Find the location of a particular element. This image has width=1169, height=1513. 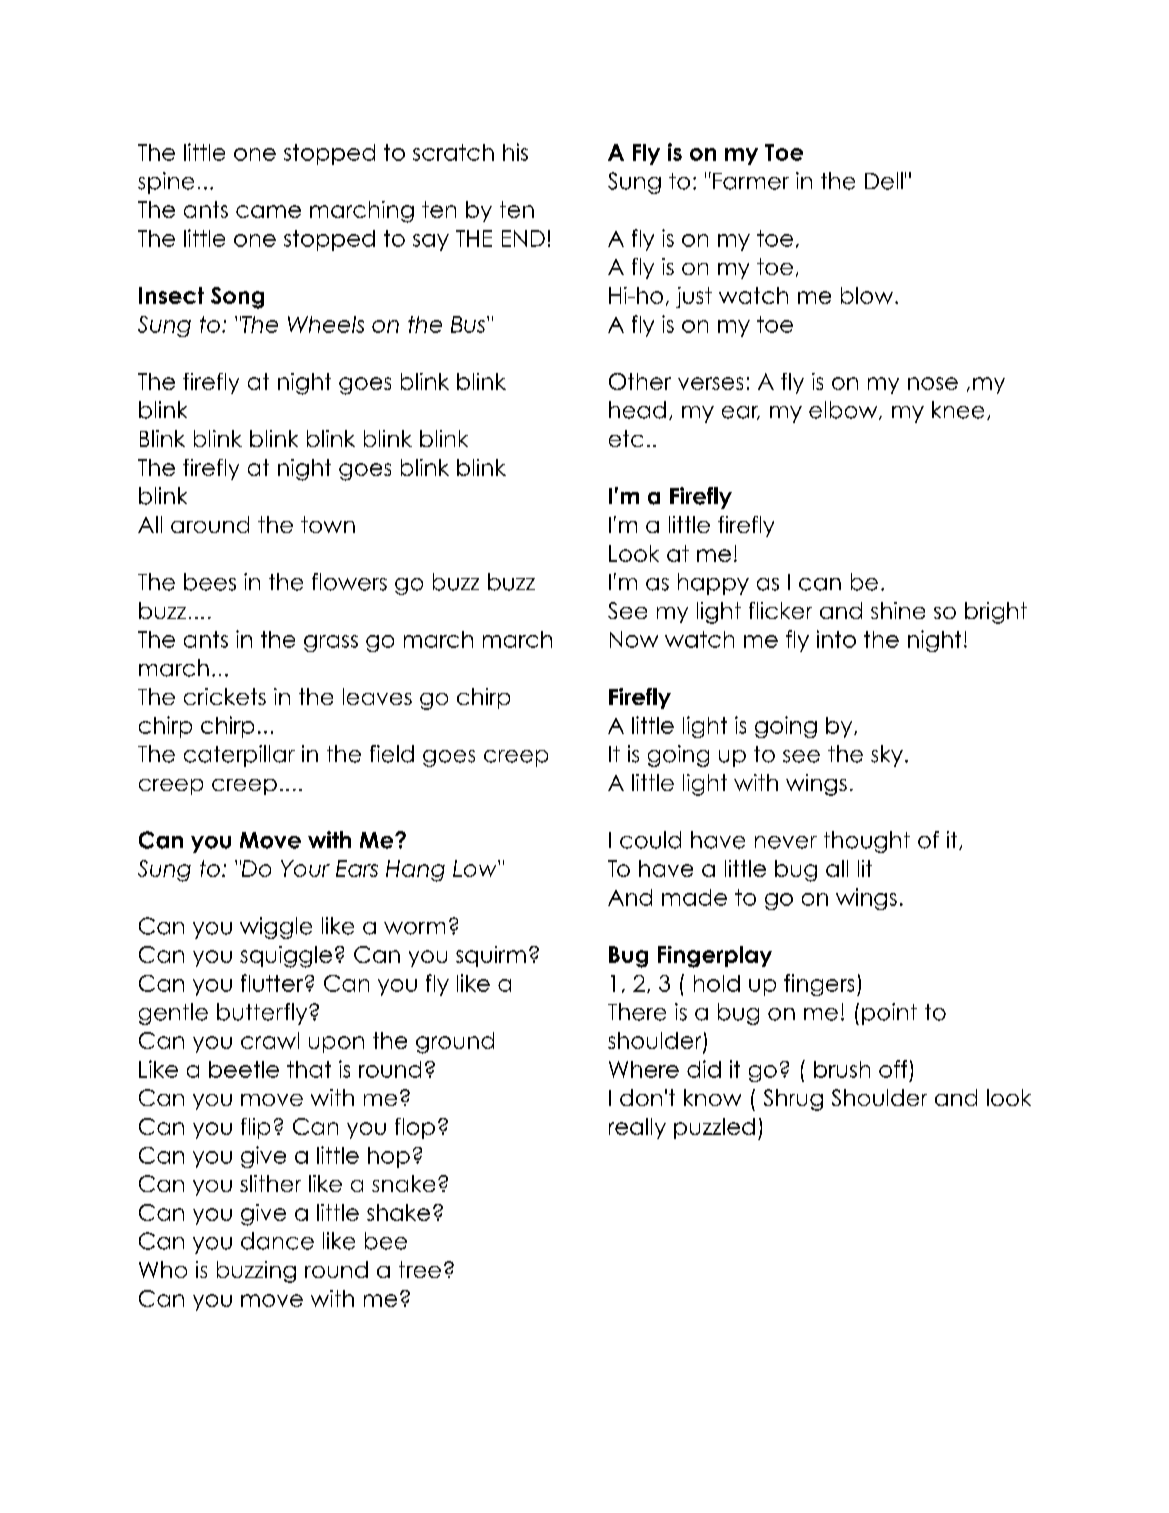

came is located at coordinates (268, 211).
